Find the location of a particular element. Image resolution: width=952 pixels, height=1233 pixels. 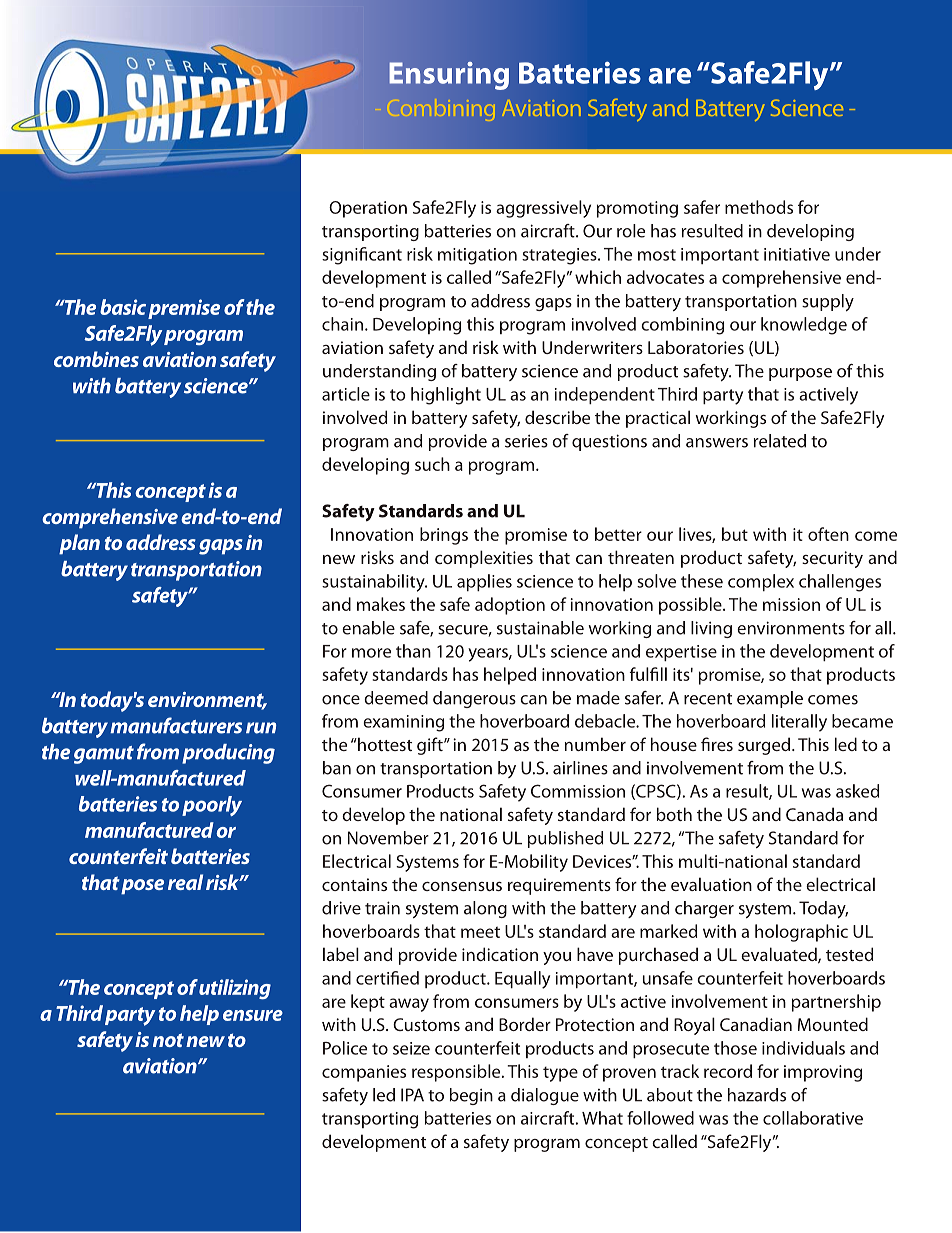

Operation is located at coordinates (368, 209).
